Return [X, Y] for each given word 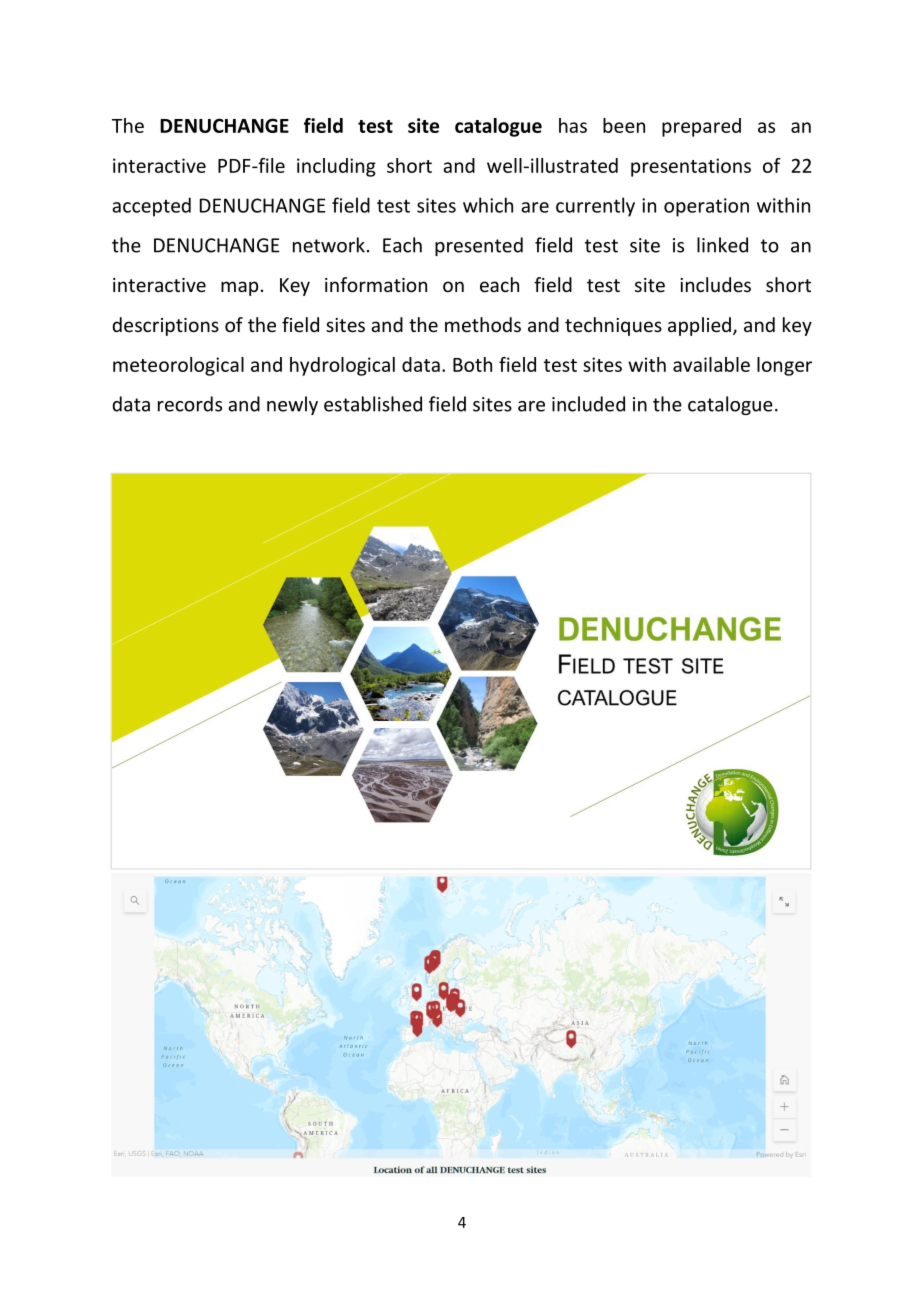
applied [699, 326]
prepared [701, 127]
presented [479, 246]
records [190, 404]
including [336, 167]
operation [706, 207]
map [239, 288]
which [488, 205]
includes [715, 284]
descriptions [165, 326]
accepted [151, 207]
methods [483, 324]
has [573, 125]
